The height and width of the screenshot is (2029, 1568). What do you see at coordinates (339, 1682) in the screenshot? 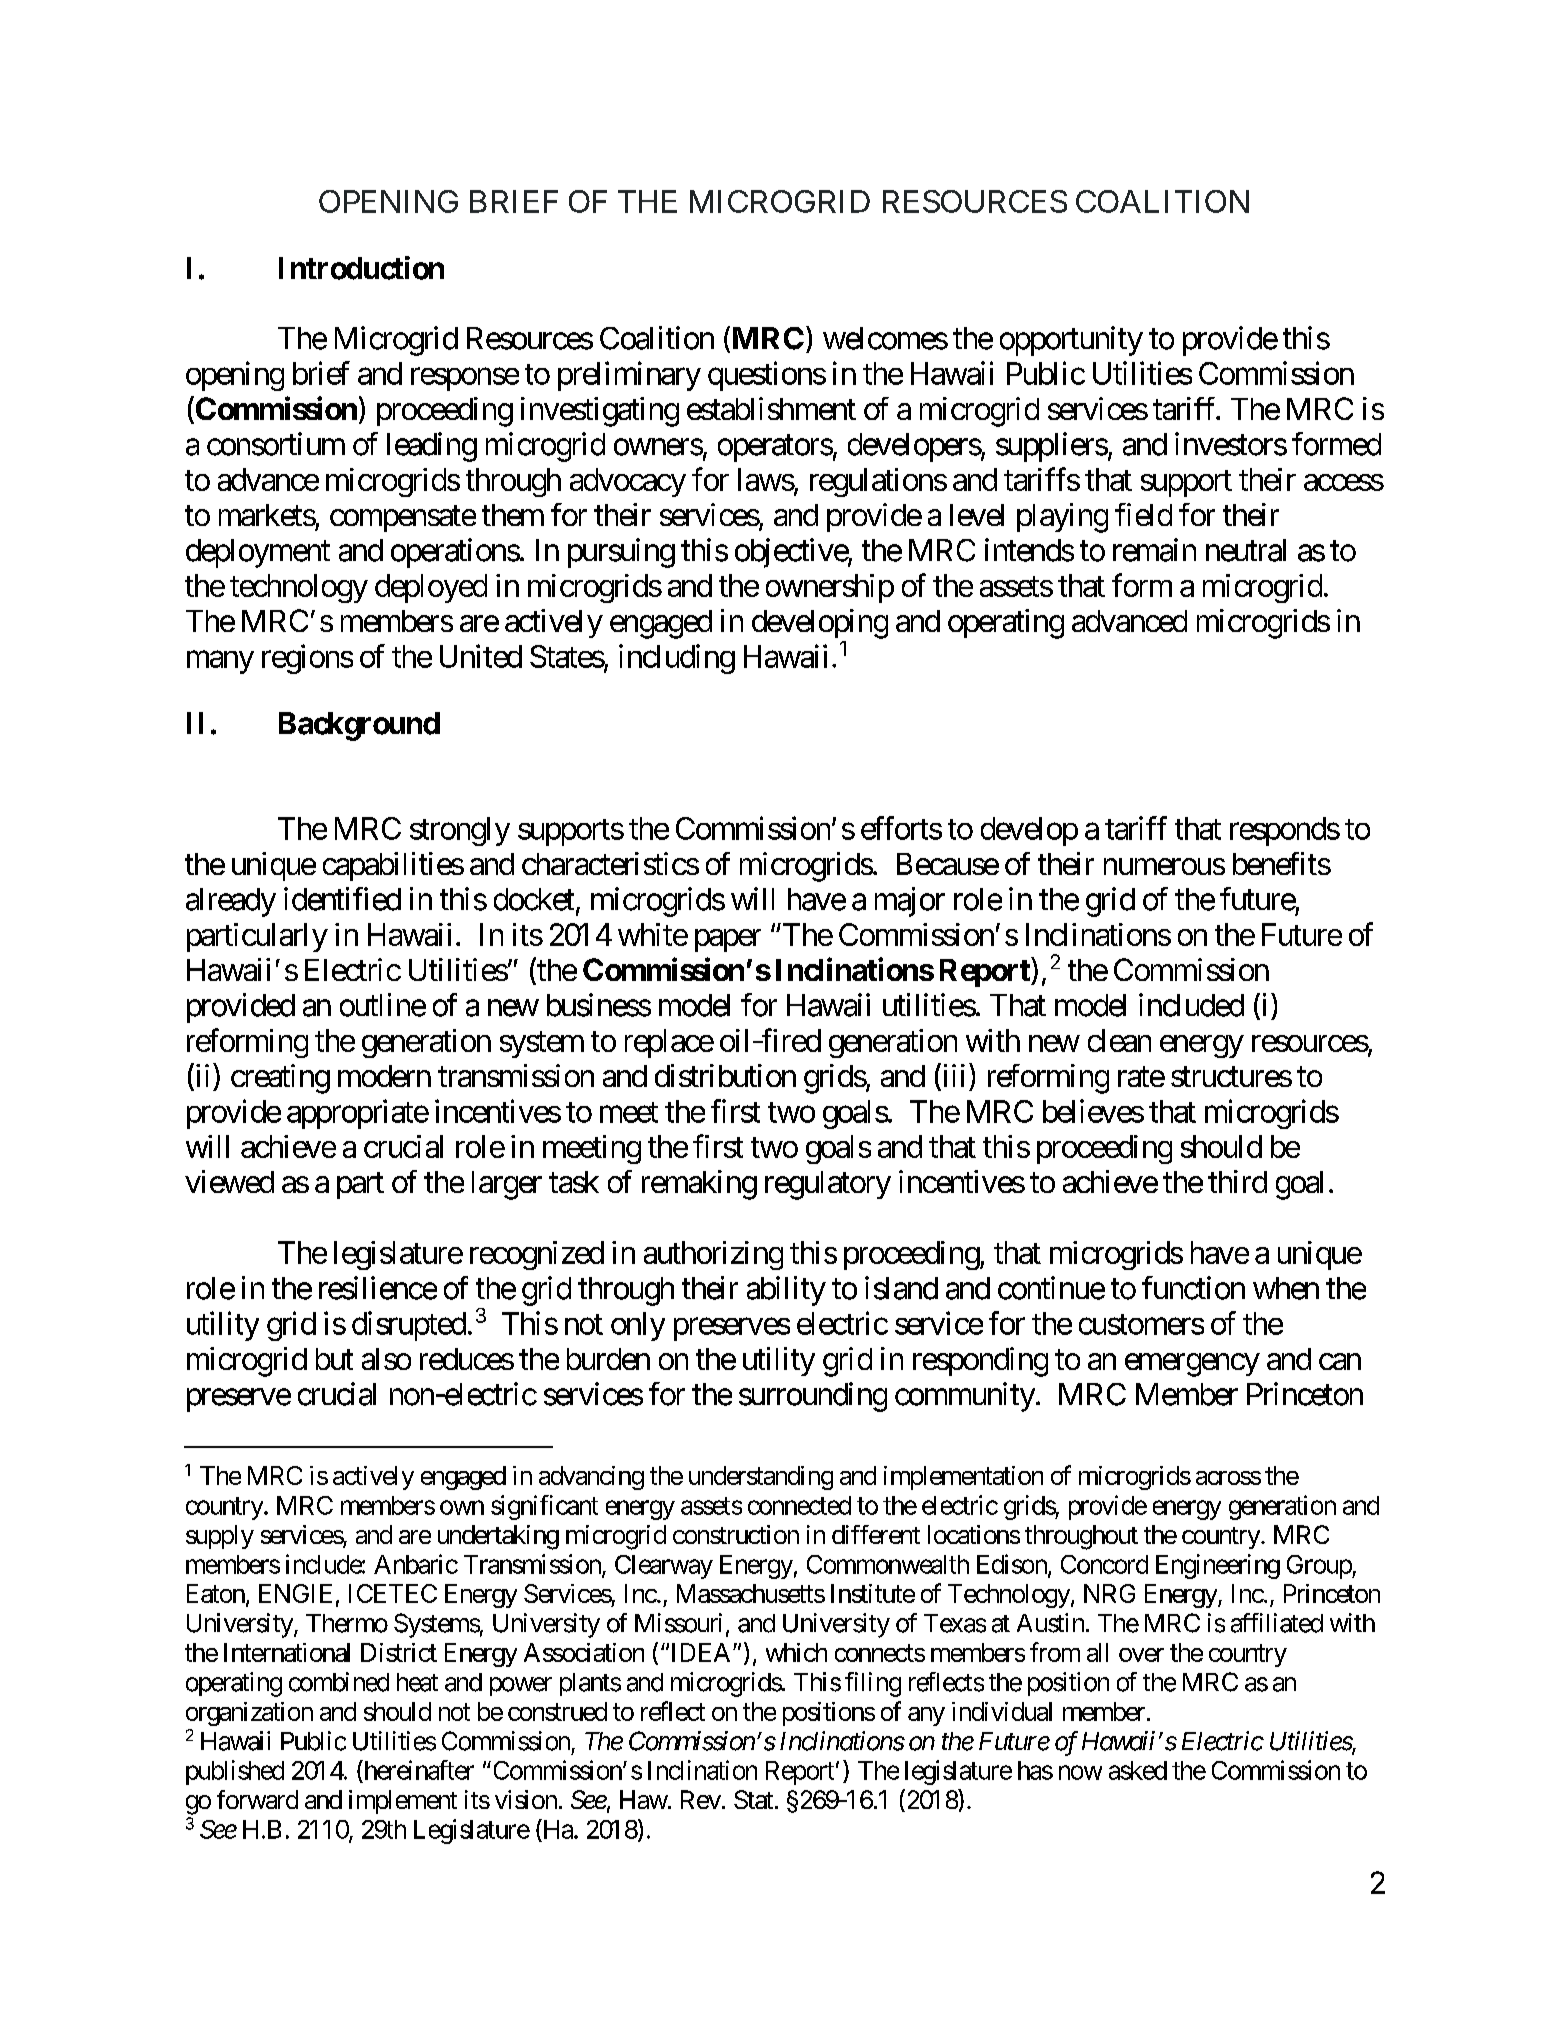
I see `combined` at bounding box center [339, 1682].
